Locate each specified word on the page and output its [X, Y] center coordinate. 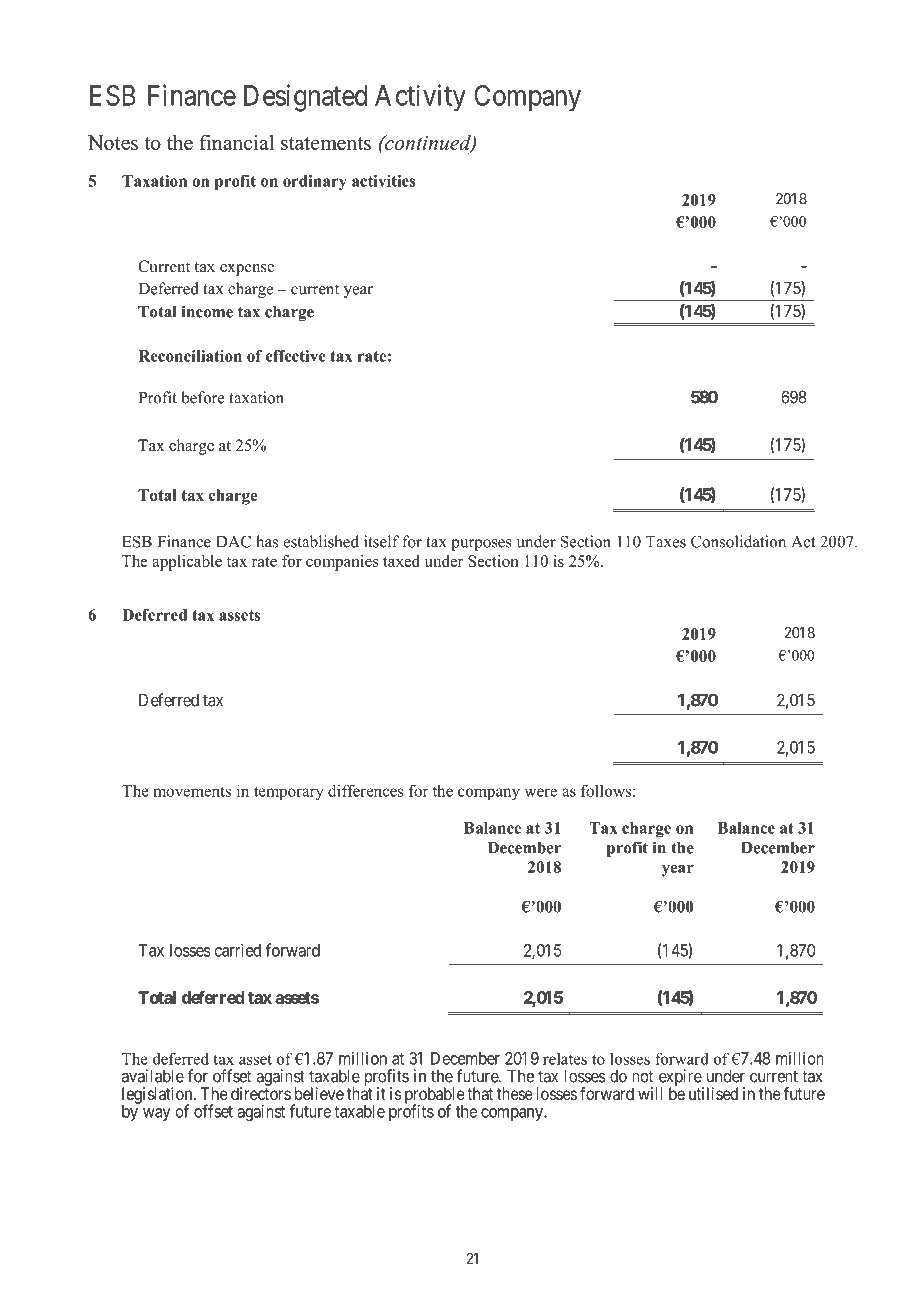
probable [435, 1096]
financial [236, 142]
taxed [401, 561]
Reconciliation [190, 356]
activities [384, 181]
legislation [158, 1096]
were [541, 792]
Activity [420, 98]
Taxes [666, 542]
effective [296, 356]
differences [366, 790]
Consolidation [738, 541]
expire [679, 1078]
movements [192, 791]
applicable [187, 563]
